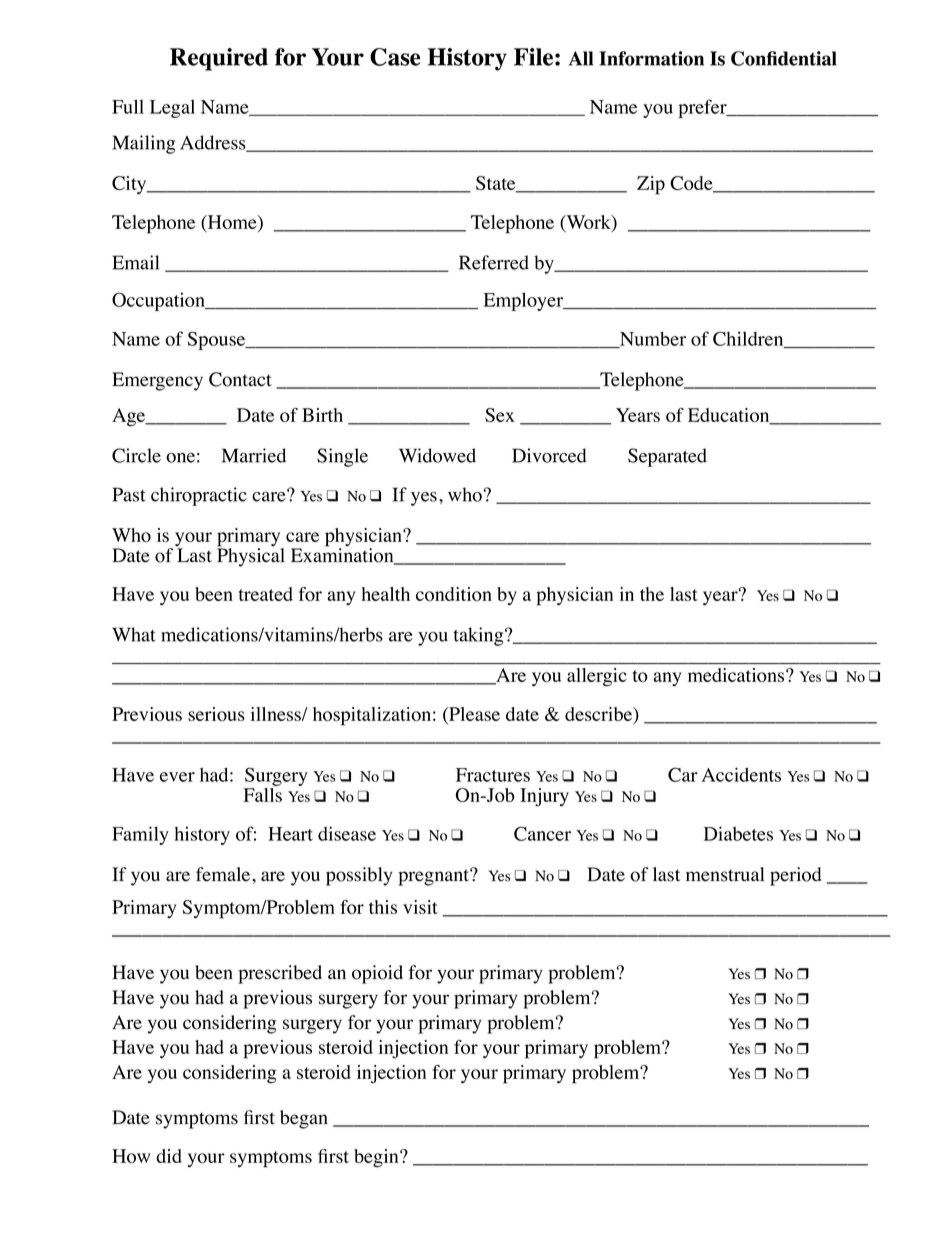  Describe the element at coordinates (651, 58) in the document. I see `Information` at that location.
